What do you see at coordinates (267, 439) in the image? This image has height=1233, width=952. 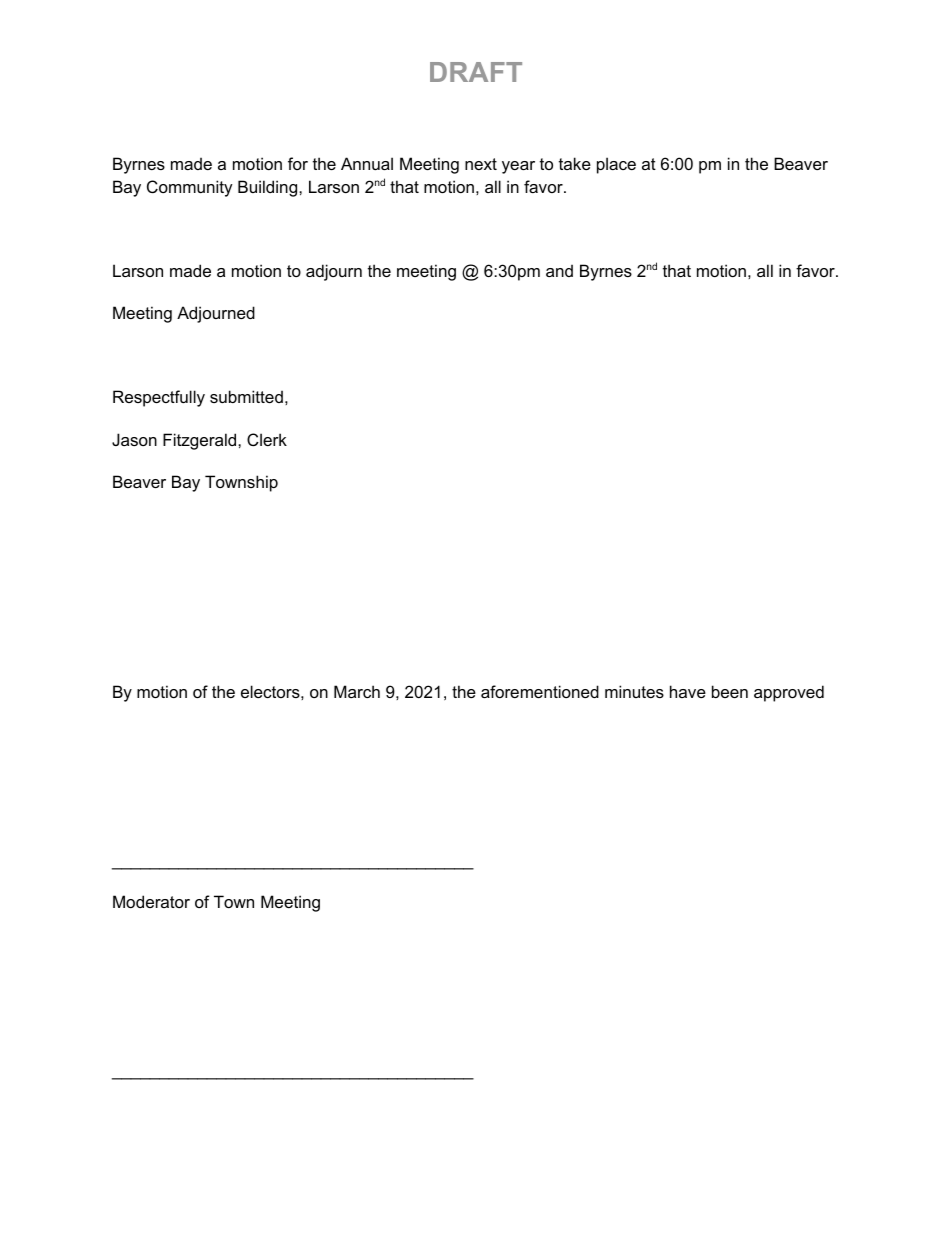 I see `Clerk` at bounding box center [267, 439].
